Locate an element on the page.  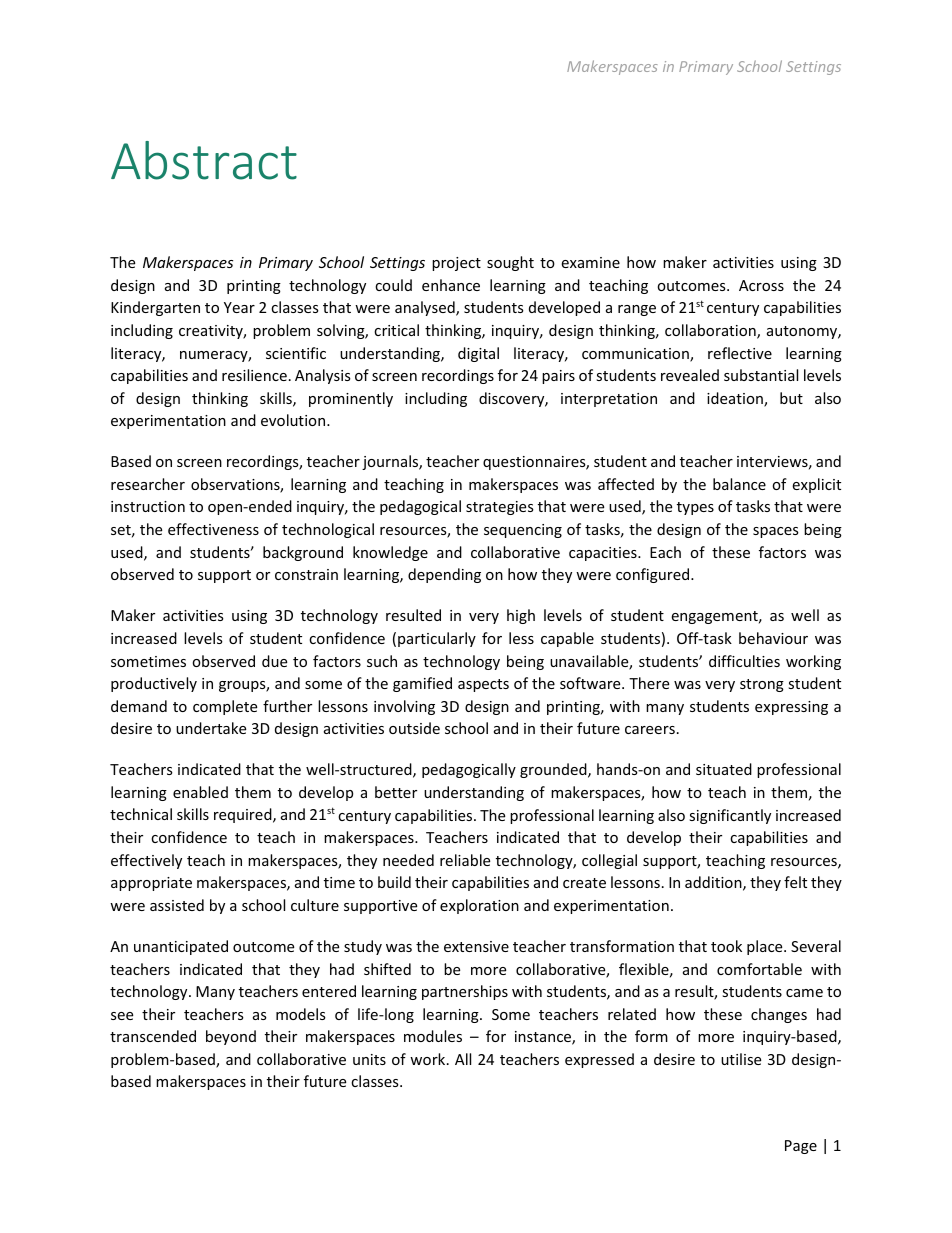
particularly is located at coordinates (437, 639).
